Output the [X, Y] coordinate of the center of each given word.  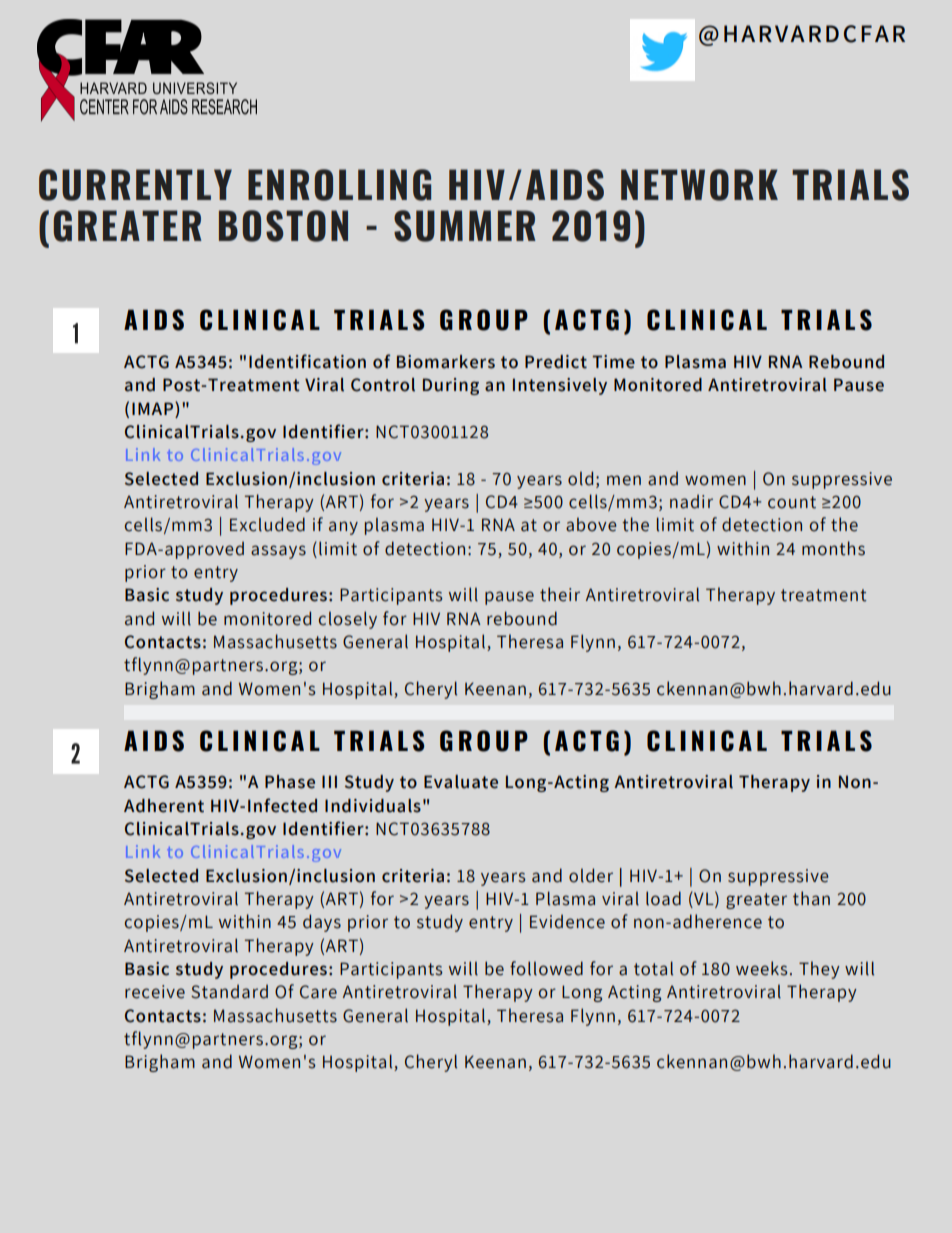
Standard [229, 991]
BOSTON [283, 226]
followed [546, 968]
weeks [762, 968]
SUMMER [465, 226]
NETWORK [699, 185]
